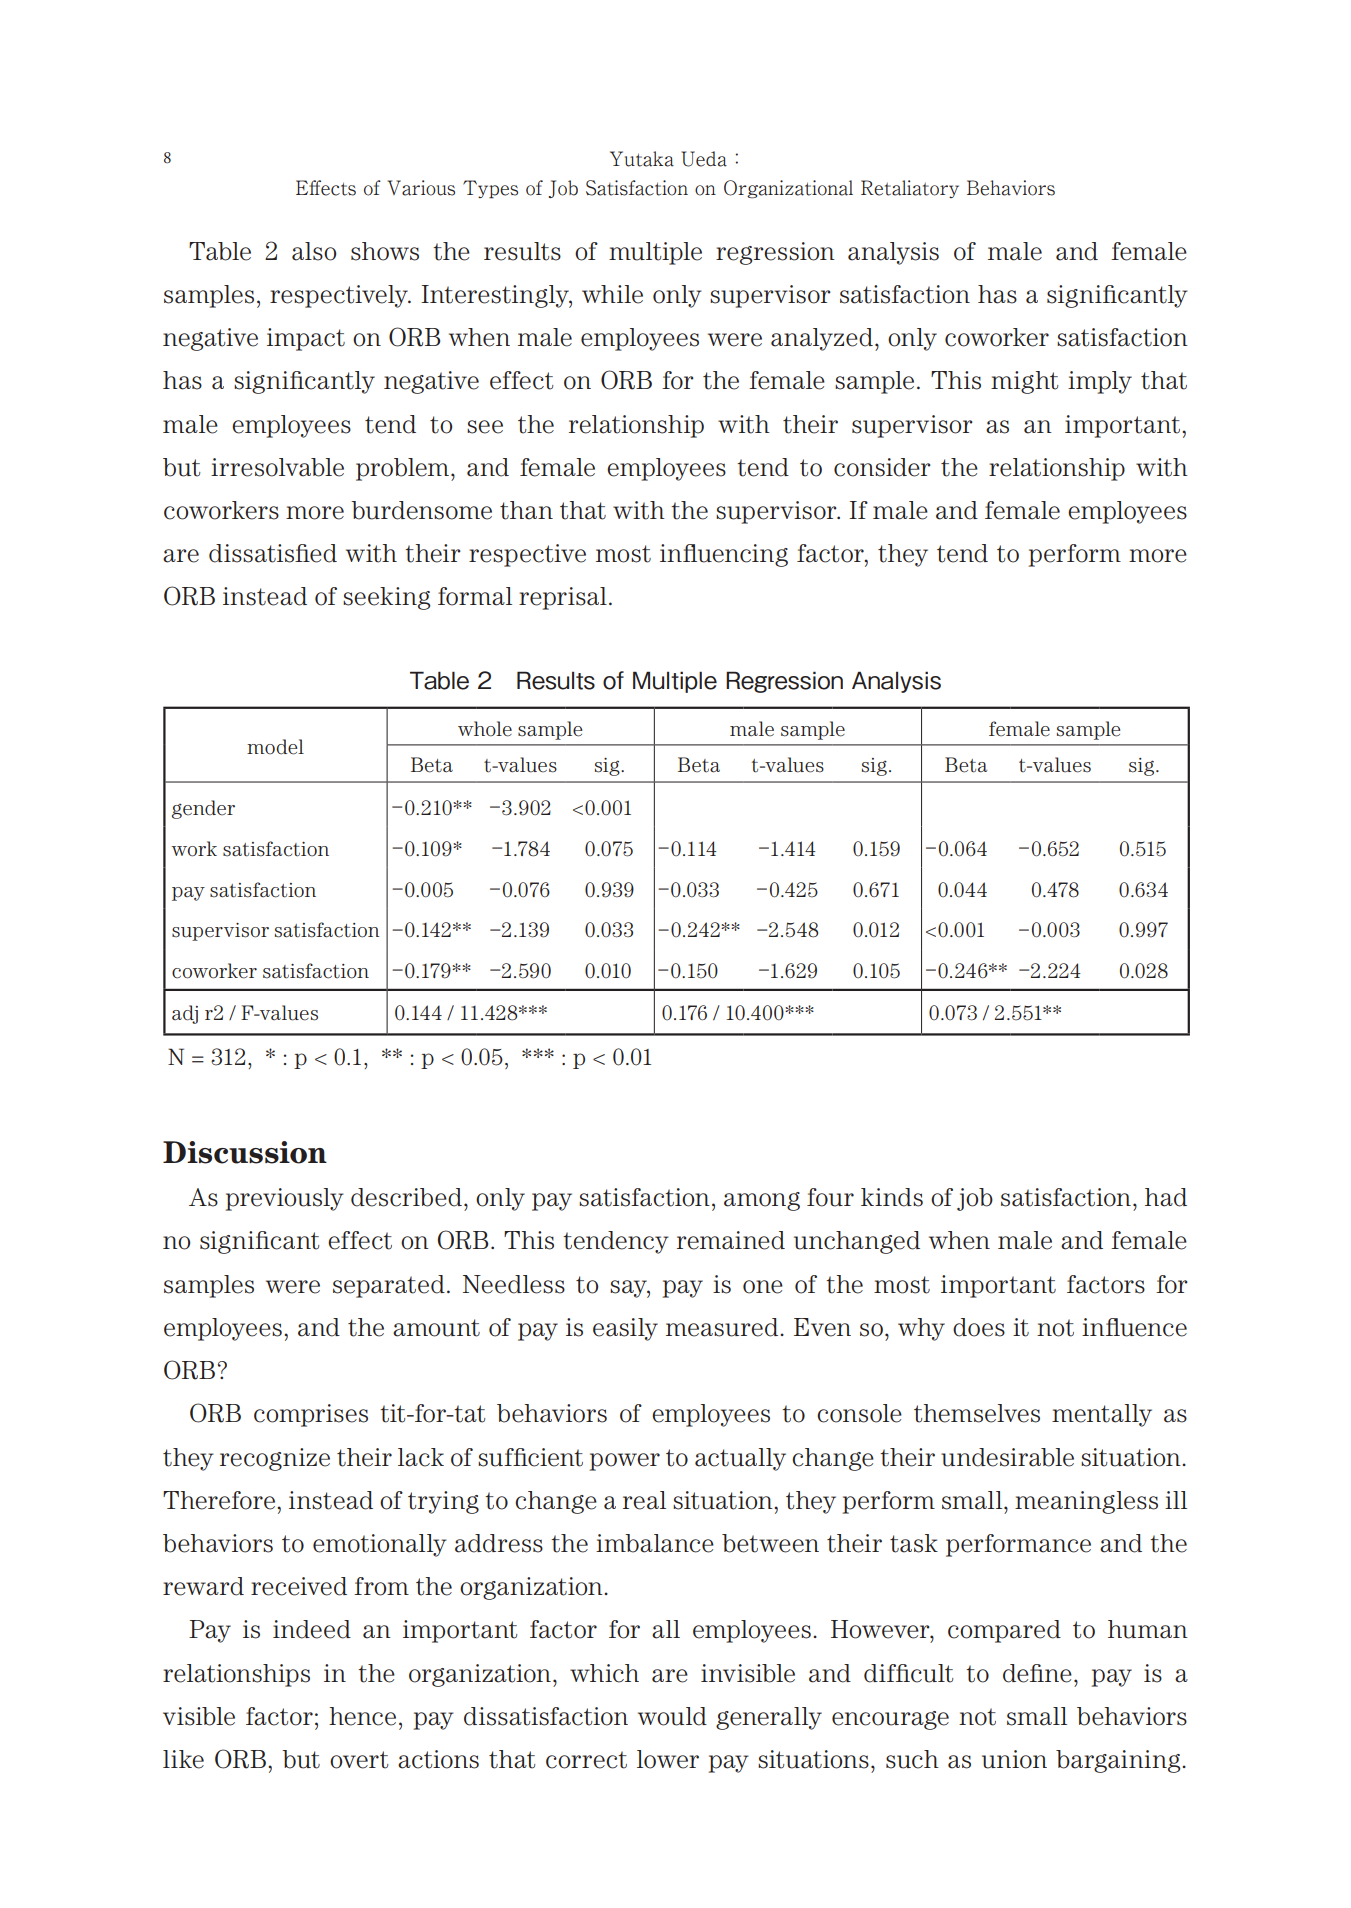 This page has height=1908, width=1351. Describe the element at coordinates (724, 555) in the page. I see `influencing` at that location.
